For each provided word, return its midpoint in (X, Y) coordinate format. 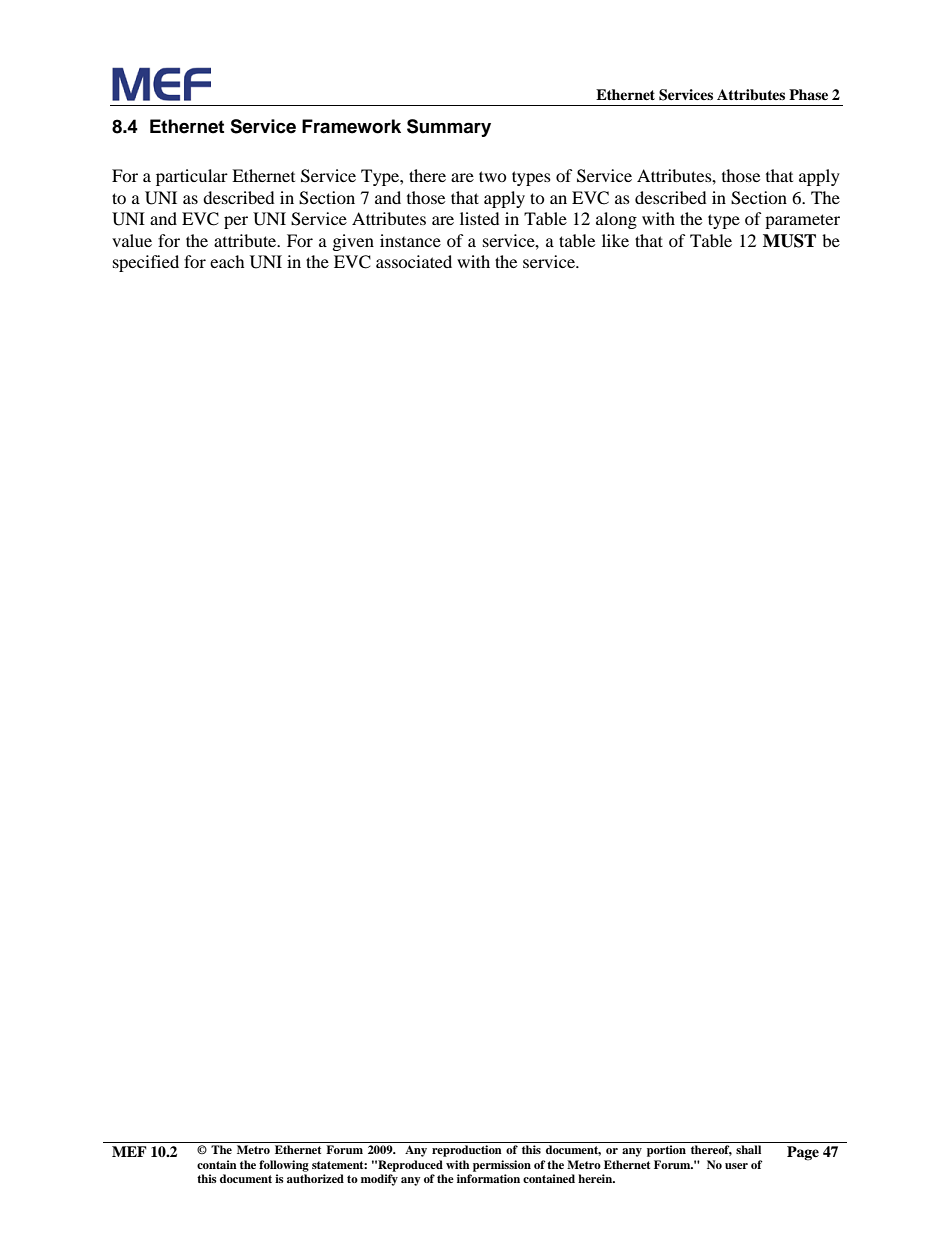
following (284, 1166)
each (227, 261)
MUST (789, 241)
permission (502, 1166)
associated (414, 261)
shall (748, 1149)
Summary (449, 128)
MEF (129, 1151)
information (488, 1178)
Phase (808, 94)
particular (192, 177)
